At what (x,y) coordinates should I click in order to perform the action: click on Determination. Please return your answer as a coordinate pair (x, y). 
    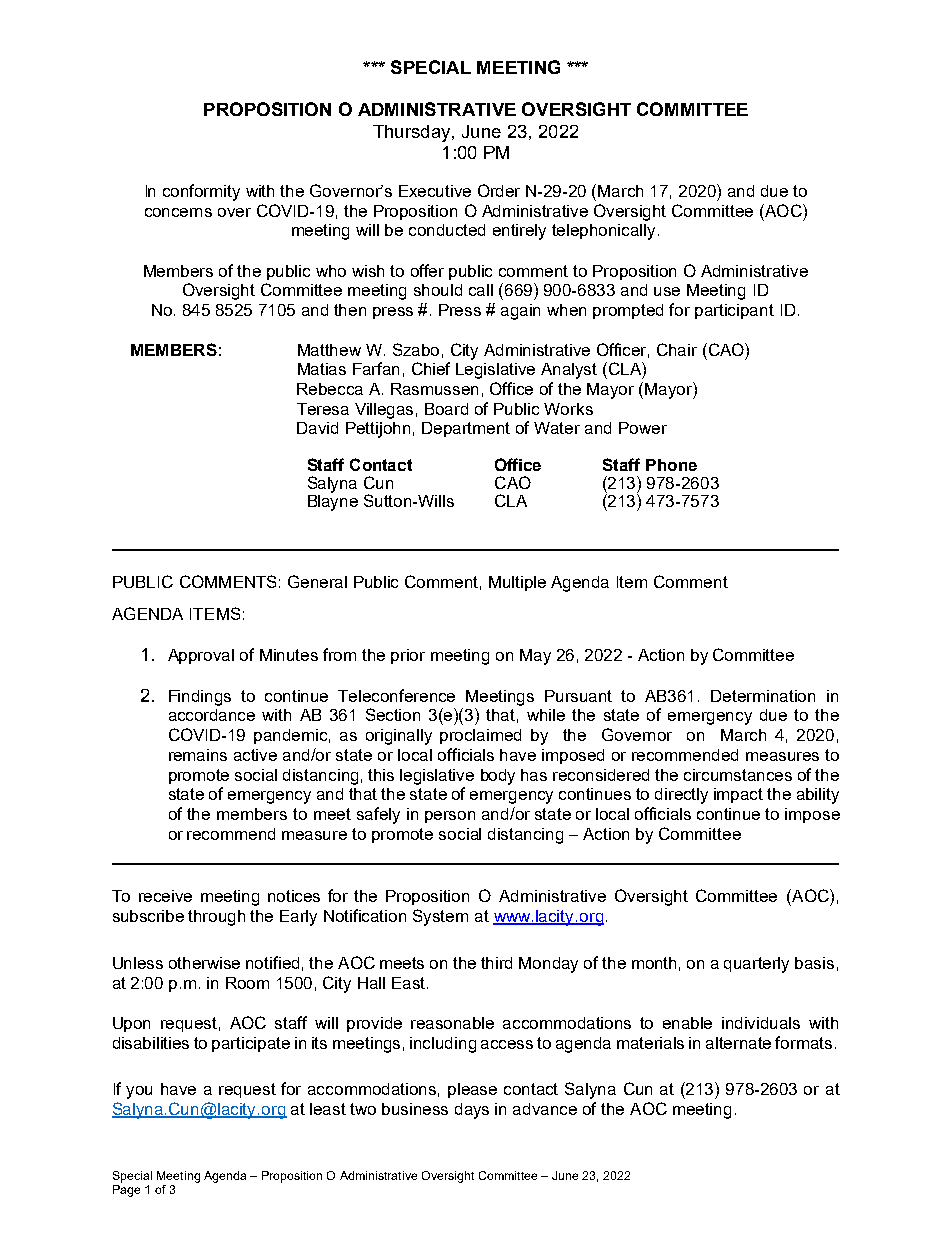
    Looking at the image, I should click on (763, 696).
